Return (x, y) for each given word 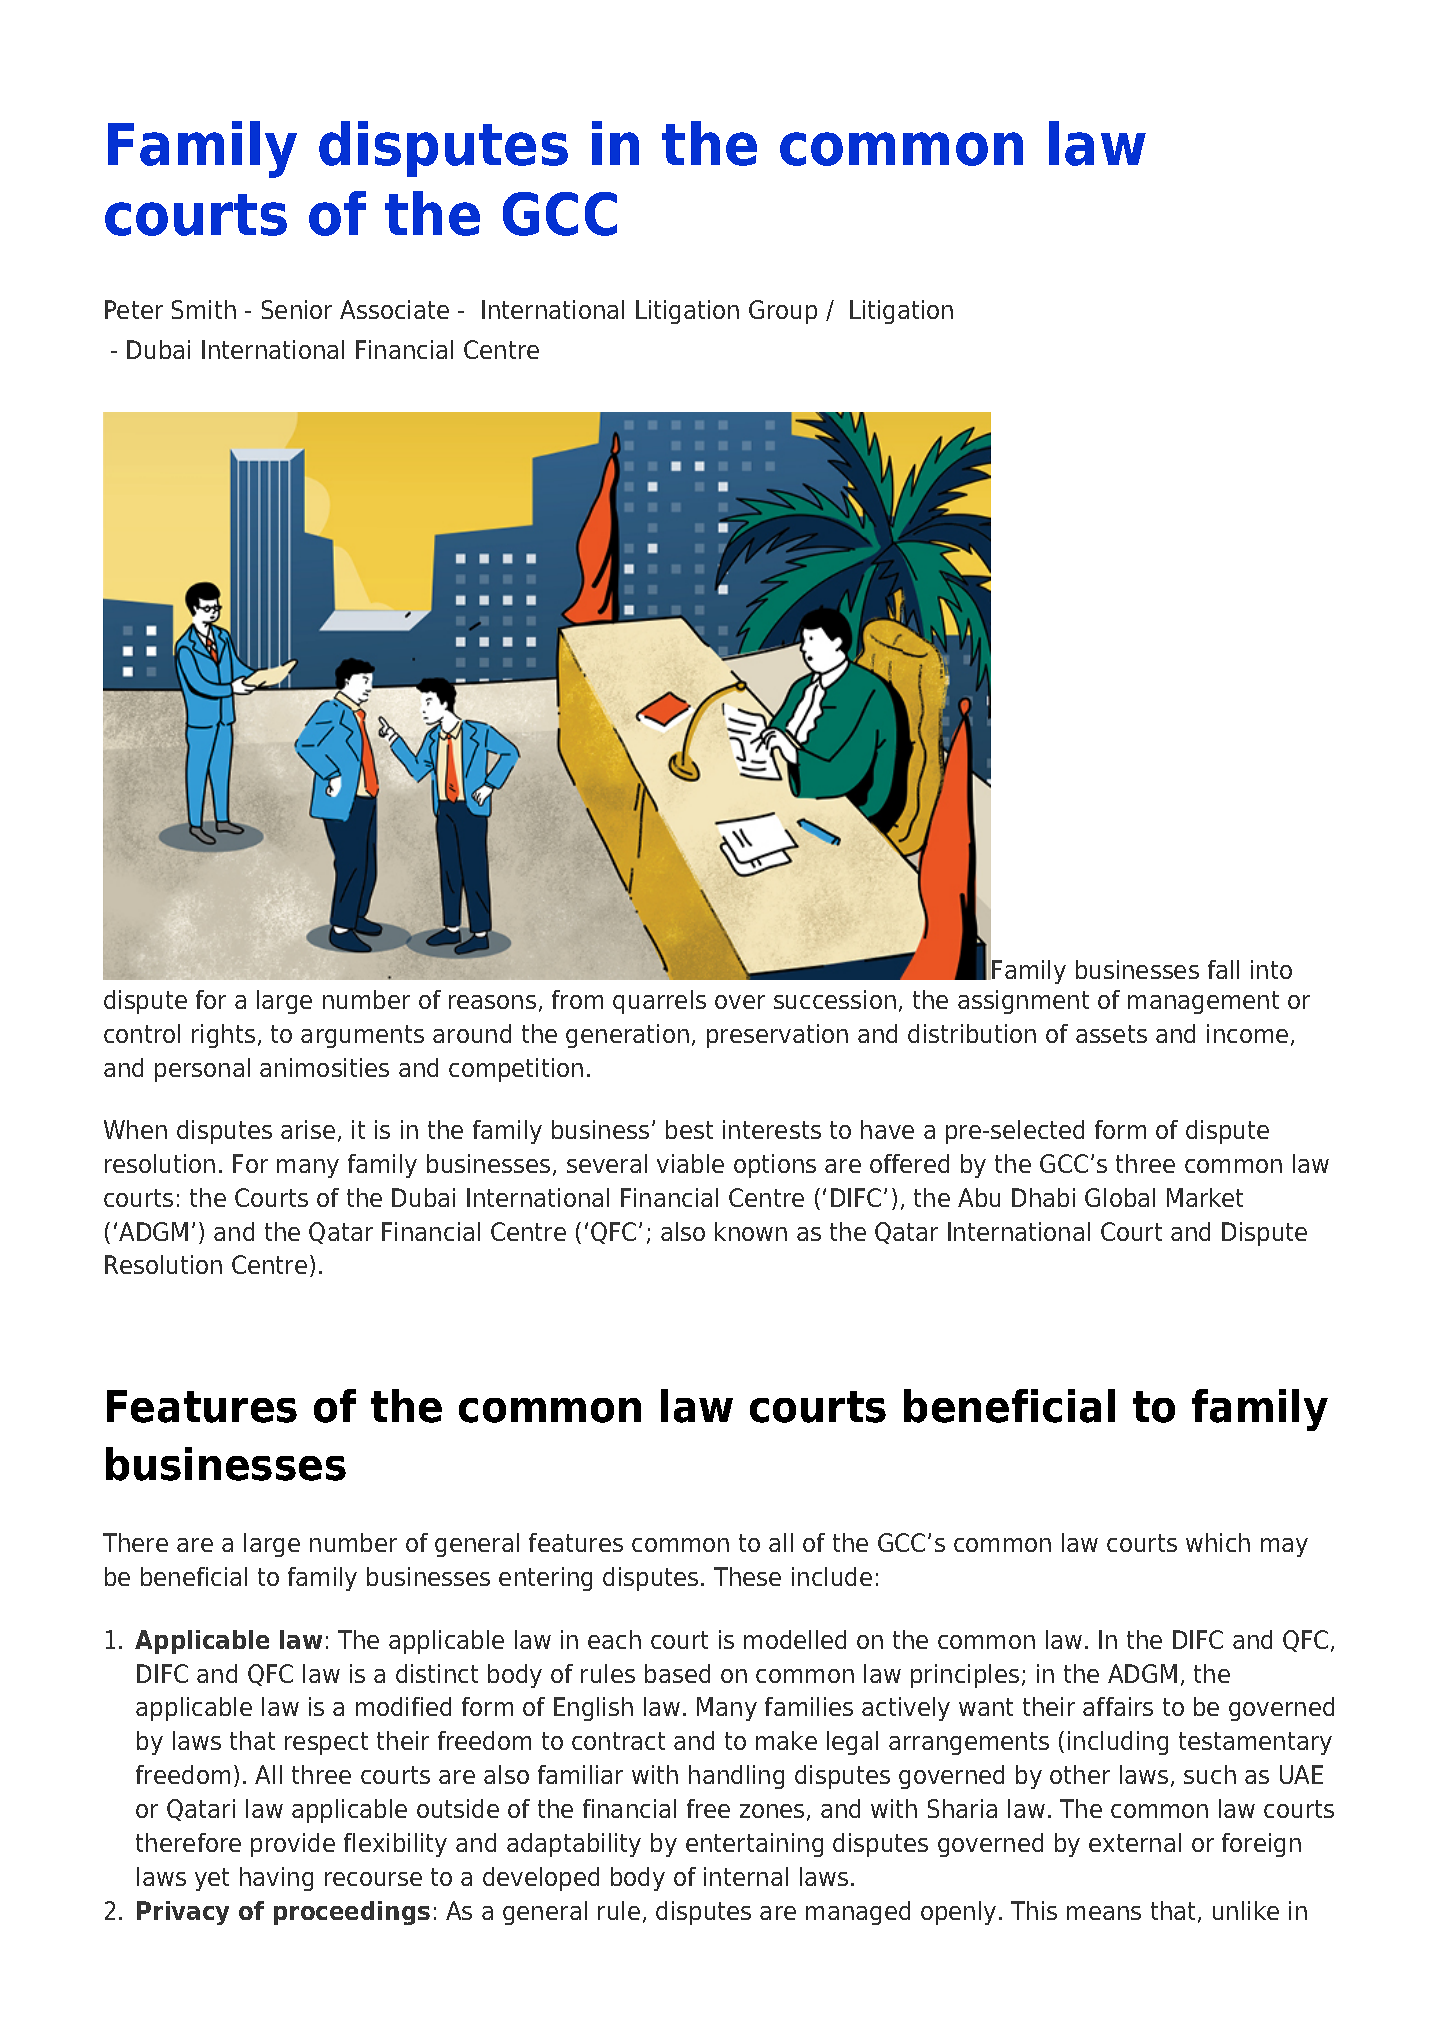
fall (1223, 969)
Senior (297, 309)
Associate (394, 309)
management (1203, 1002)
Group (783, 312)
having (276, 1879)
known (751, 1231)
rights (223, 1036)
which (1218, 1542)
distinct (437, 1673)
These (747, 1576)
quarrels (659, 1002)
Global (1120, 1197)
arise (308, 1129)
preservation (777, 1036)
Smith (204, 309)
